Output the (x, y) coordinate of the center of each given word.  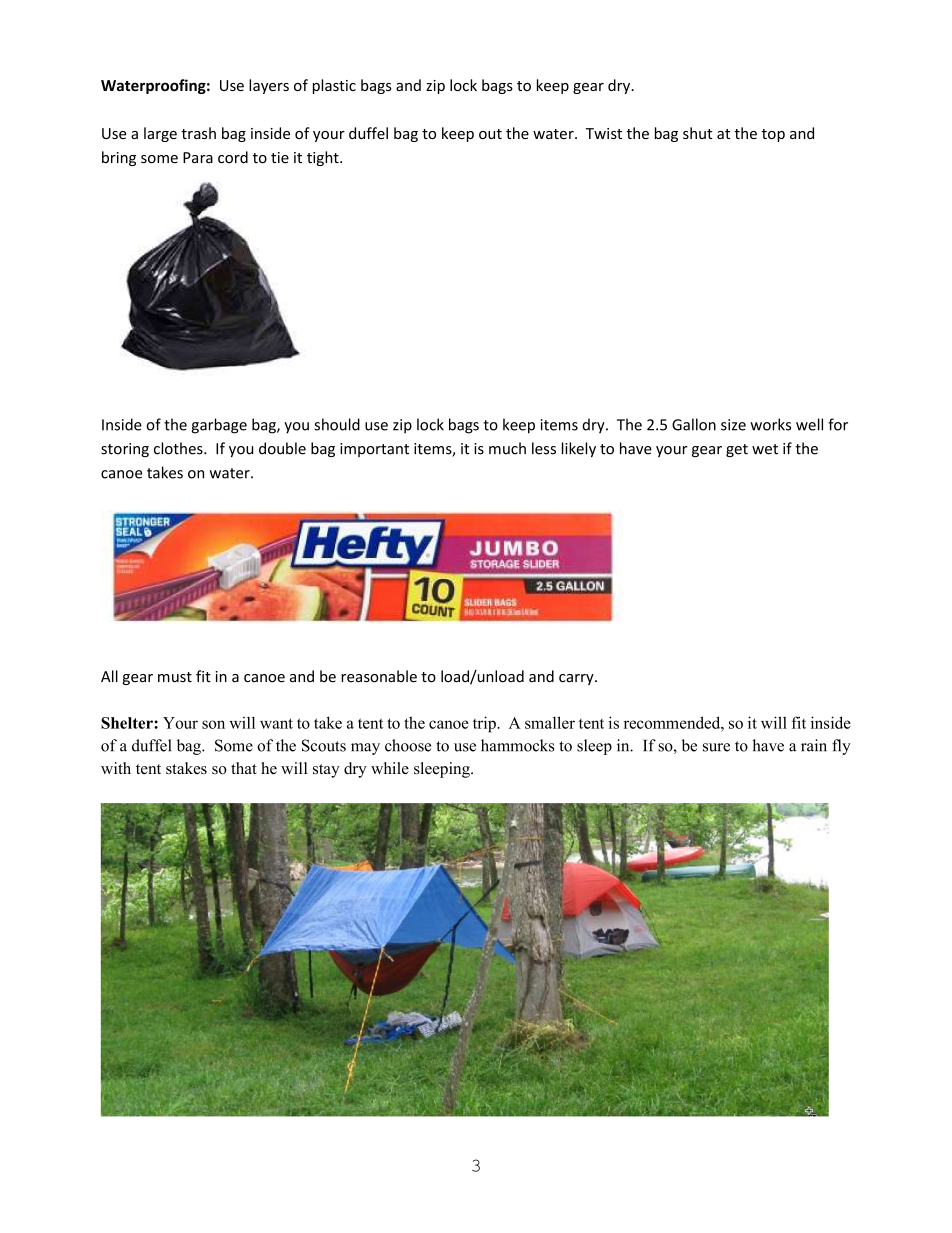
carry (577, 679)
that (244, 768)
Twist (604, 133)
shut (698, 133)
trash (198, 133)
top (773, 135)
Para (198, 158)
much (507, 448)
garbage (219, 426)
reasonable (379, 676)
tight (324, 158)
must (175, 677)
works (770, 424)
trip (485, 724)
